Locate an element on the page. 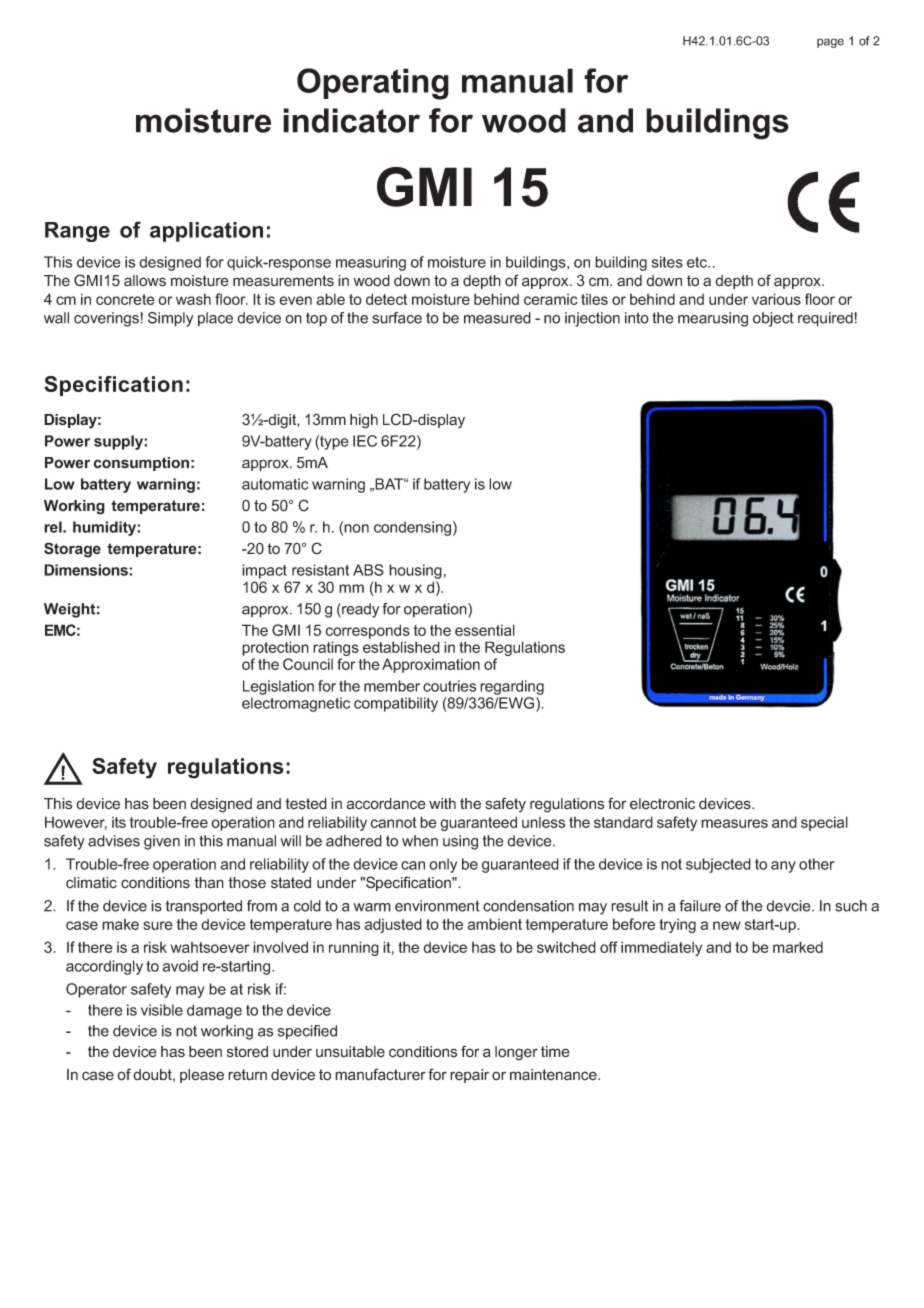 The width and height of the document is (924, 1308). page is located at coordinates (830, 43).
